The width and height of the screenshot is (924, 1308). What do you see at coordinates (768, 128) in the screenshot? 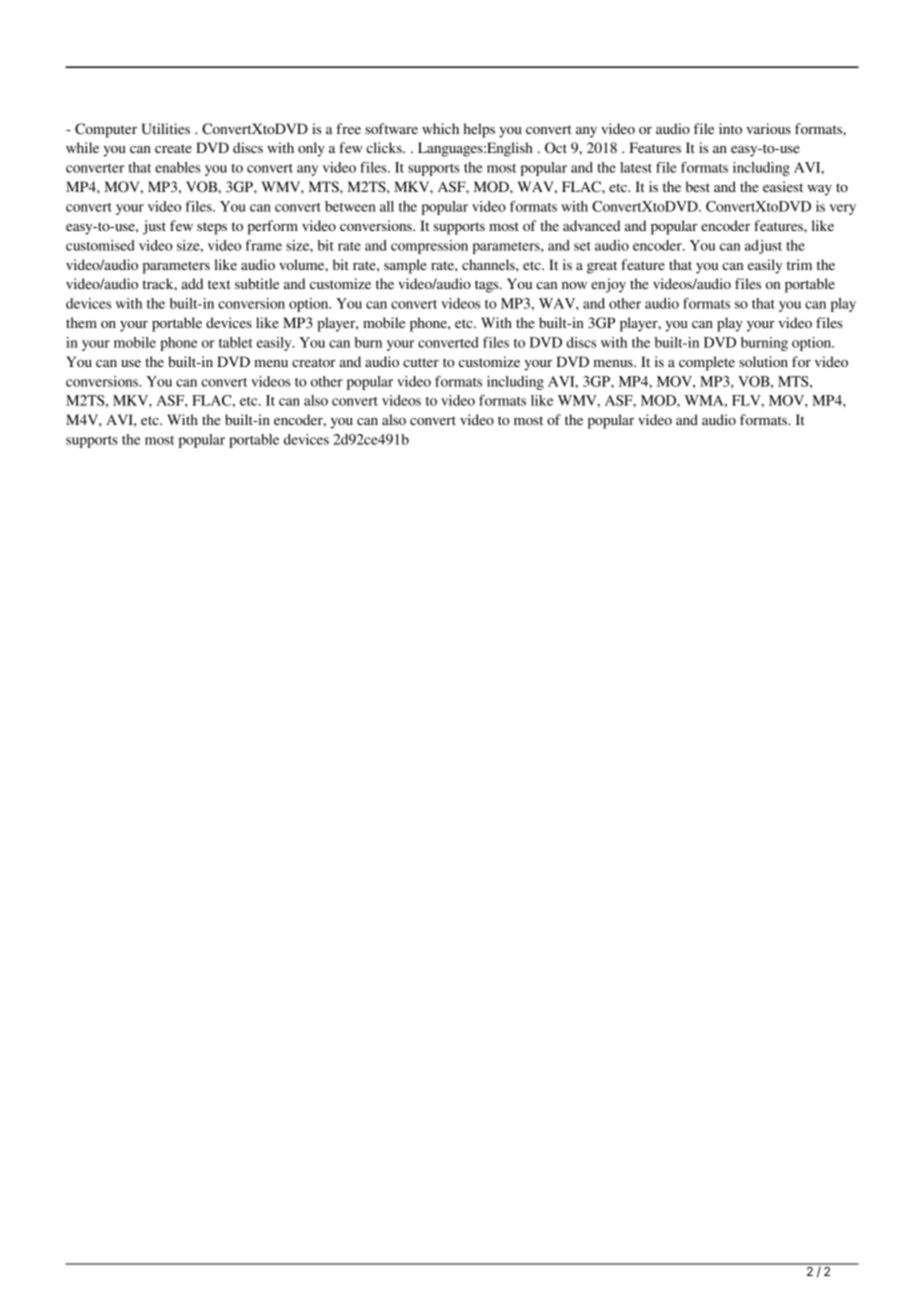
I see `various` at bounding box center [768, 128].
